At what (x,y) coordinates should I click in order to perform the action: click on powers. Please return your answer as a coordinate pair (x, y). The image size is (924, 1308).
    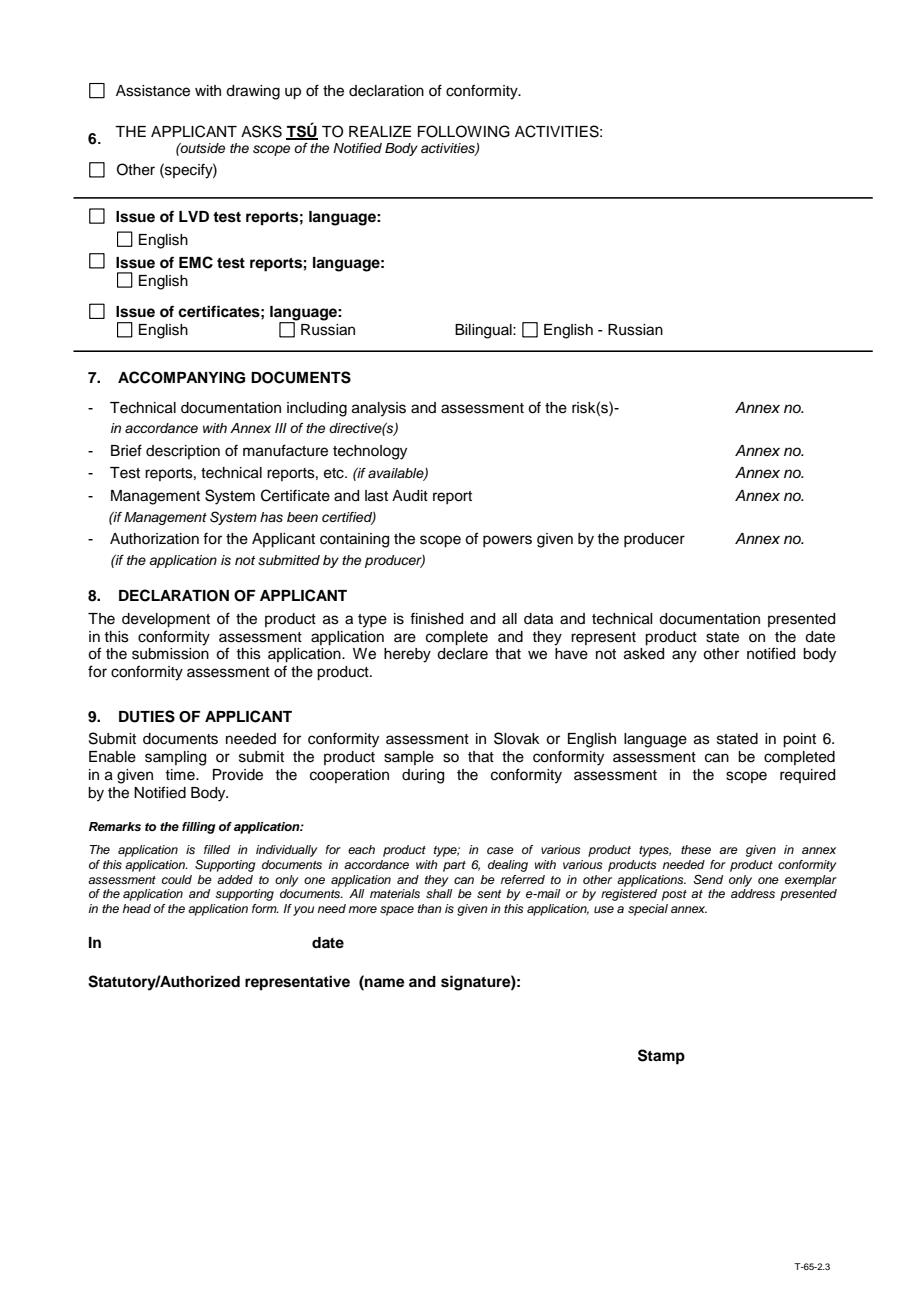
    Looking at the image, I should click on (507, 541).
